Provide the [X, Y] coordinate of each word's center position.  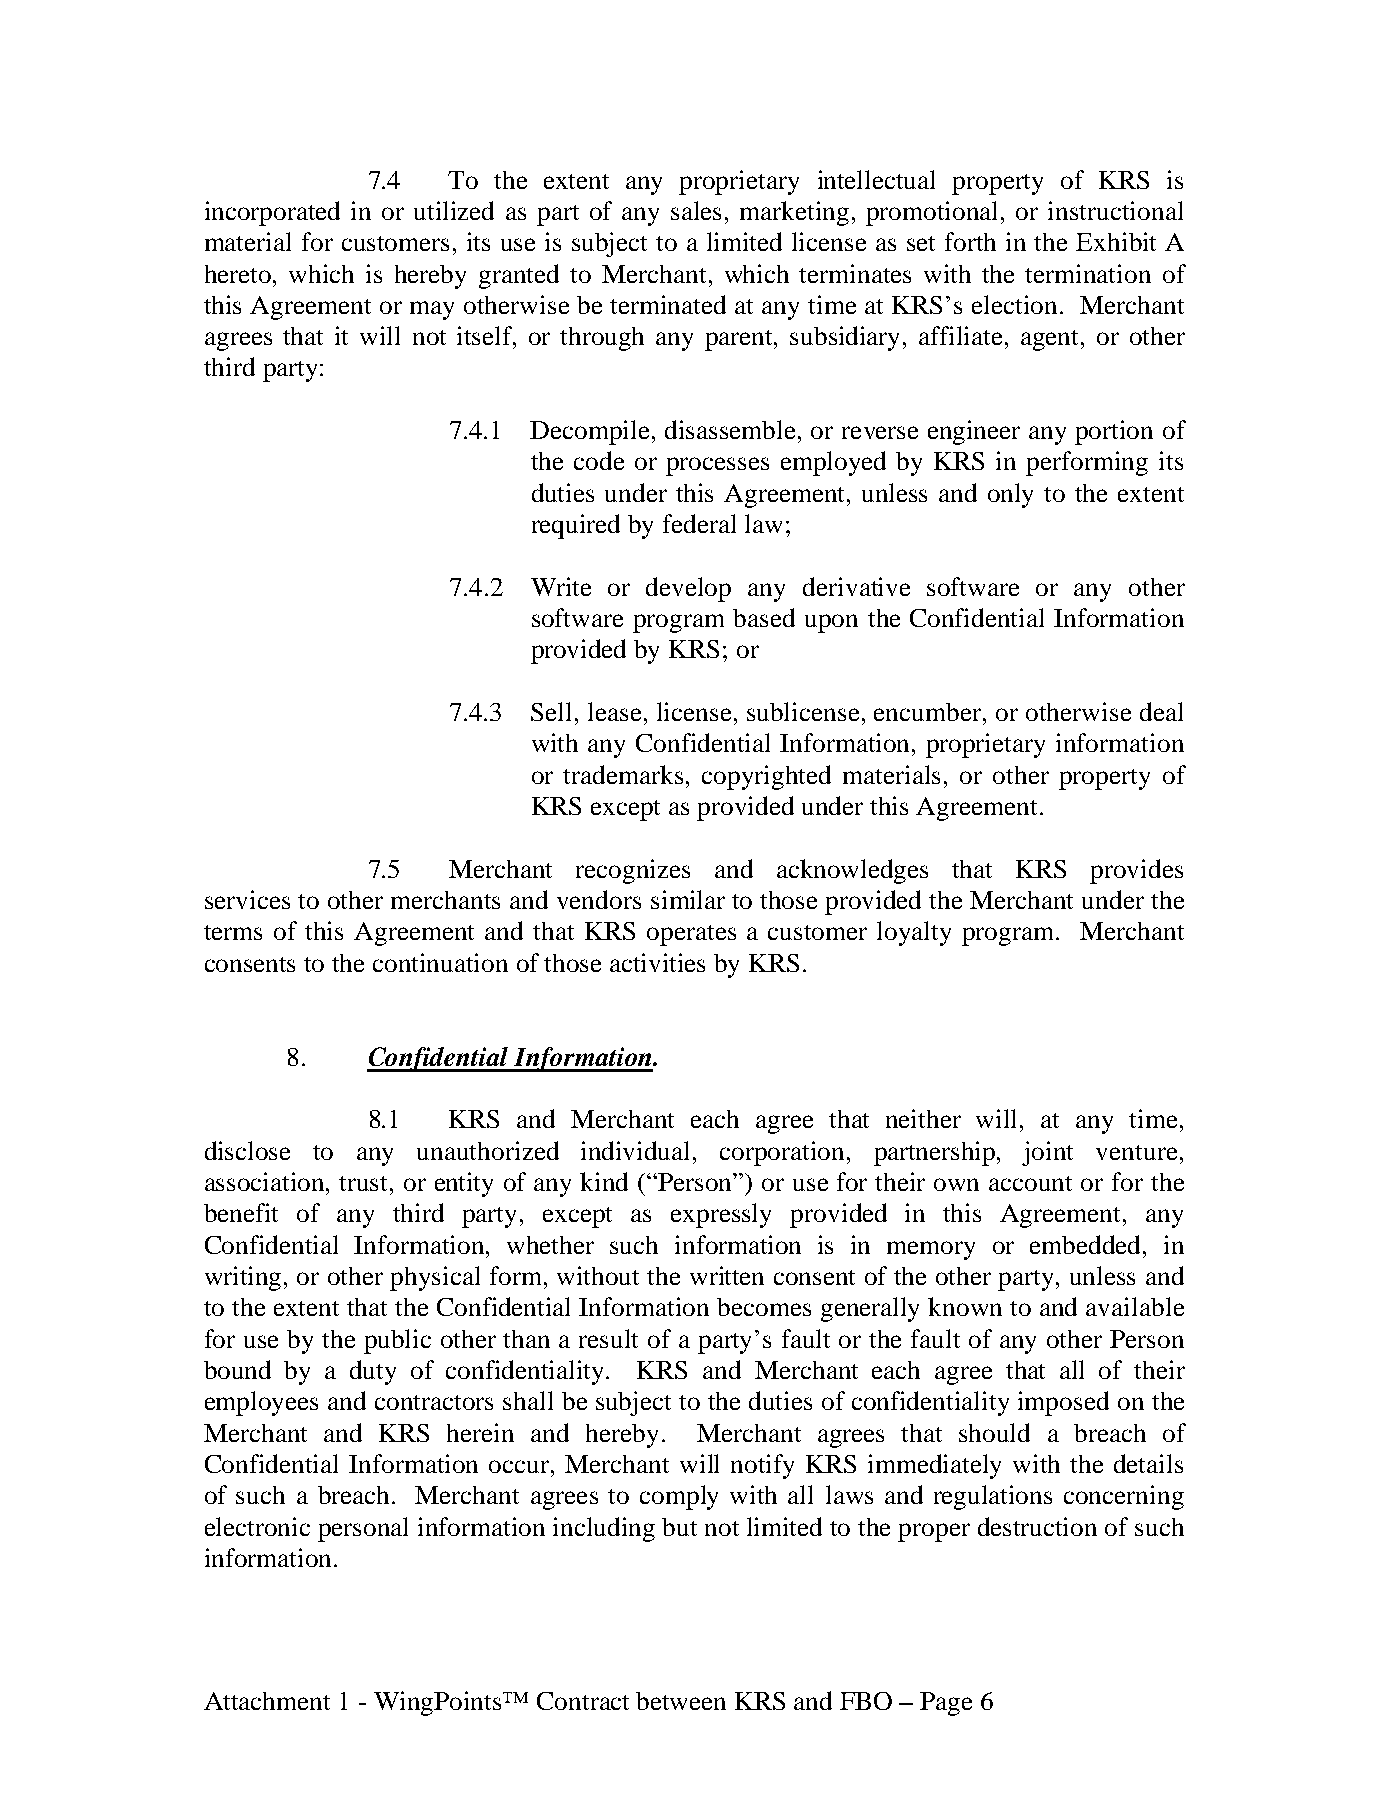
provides [1136, 871]
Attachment [267, 1701]
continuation [440, 962]
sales [696, 210]
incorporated [272, 213]
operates [691, 935]
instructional [1115, 210]
